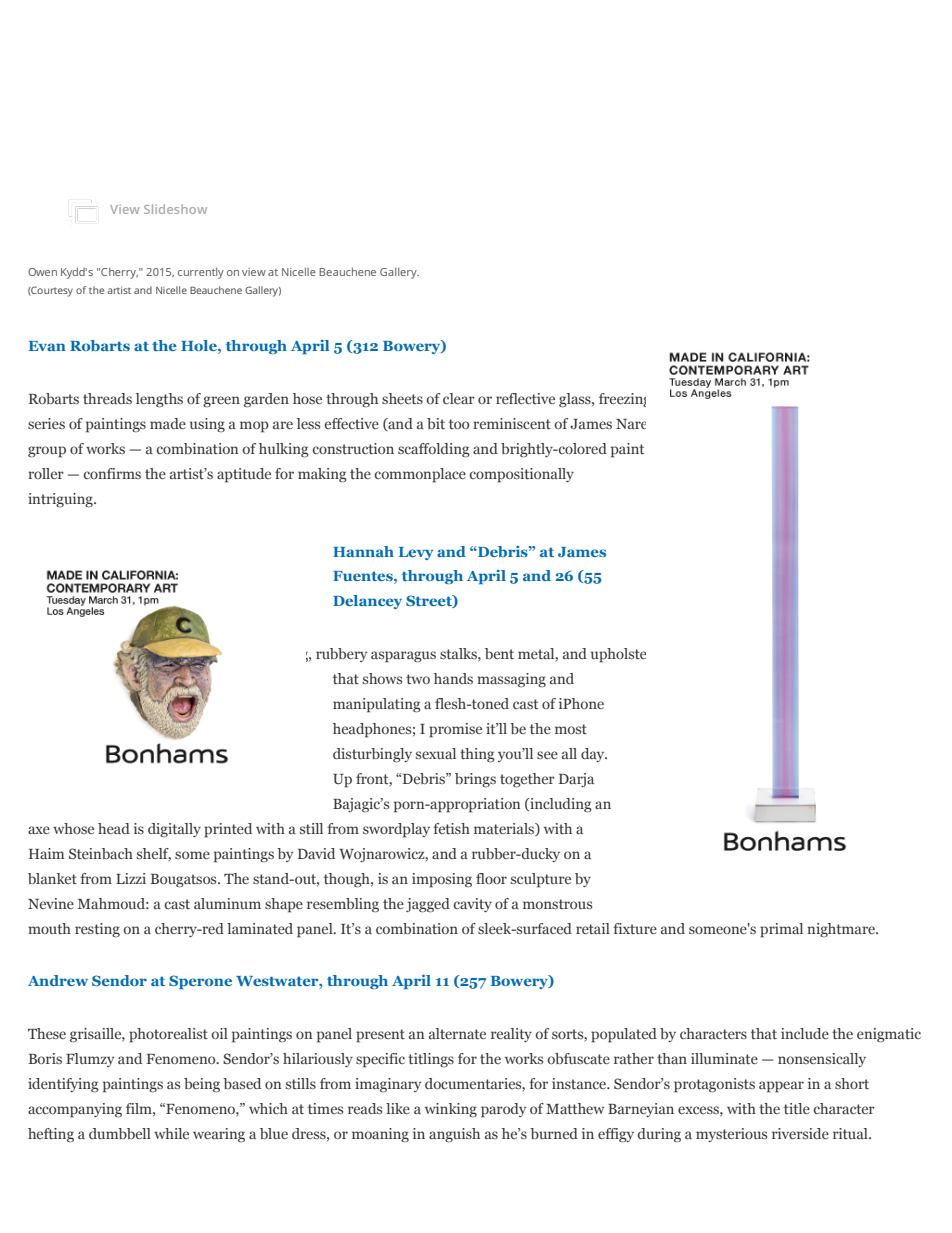 The image size is (952, 1233). What do you see at coordinates (451, 1110) in the screenshot?
I see `winking` at bounding box center [451, 1110].
